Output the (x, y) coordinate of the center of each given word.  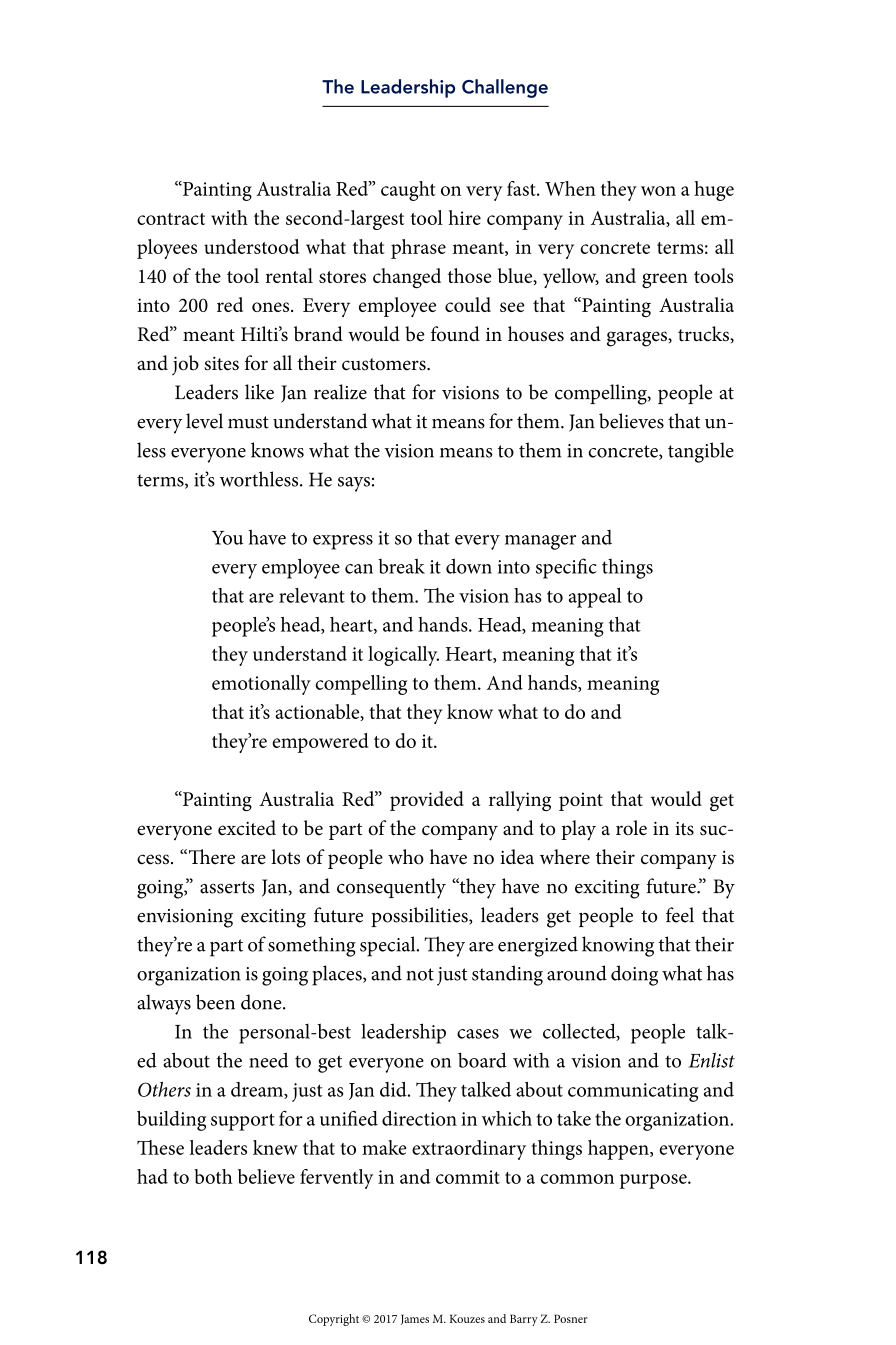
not (420, 974)
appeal (595, 598)
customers (385, 364)
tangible (701, 452)
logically (403, 656)
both (213, 1176)
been (215, 1002)
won (658, 191)
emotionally (261, 685)
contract (171, 219)
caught (408, 191)
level (204, 421)
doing (634, 975)
